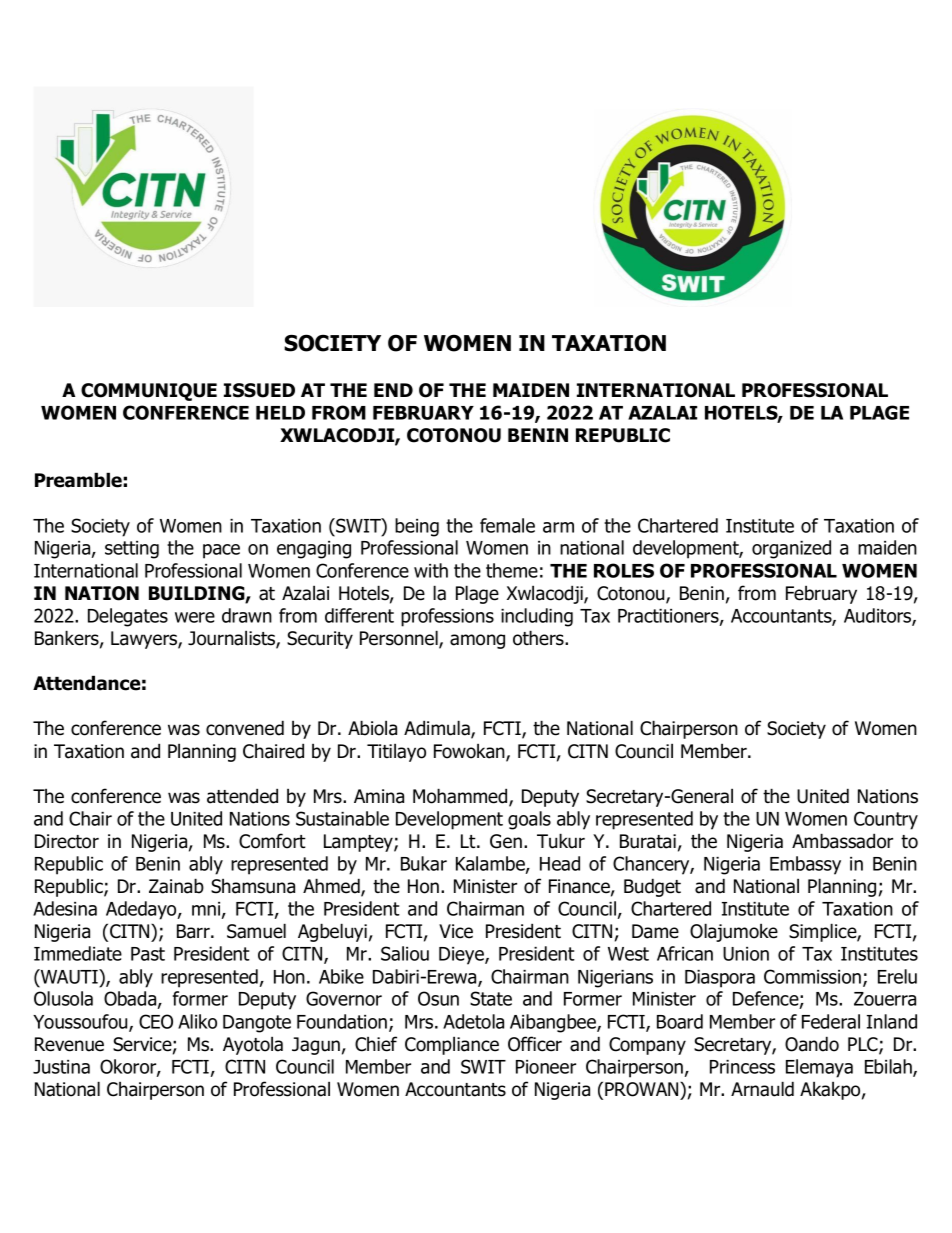  Describe the element at coordinates (512, 570) in the document. I see `theme` at that location.
